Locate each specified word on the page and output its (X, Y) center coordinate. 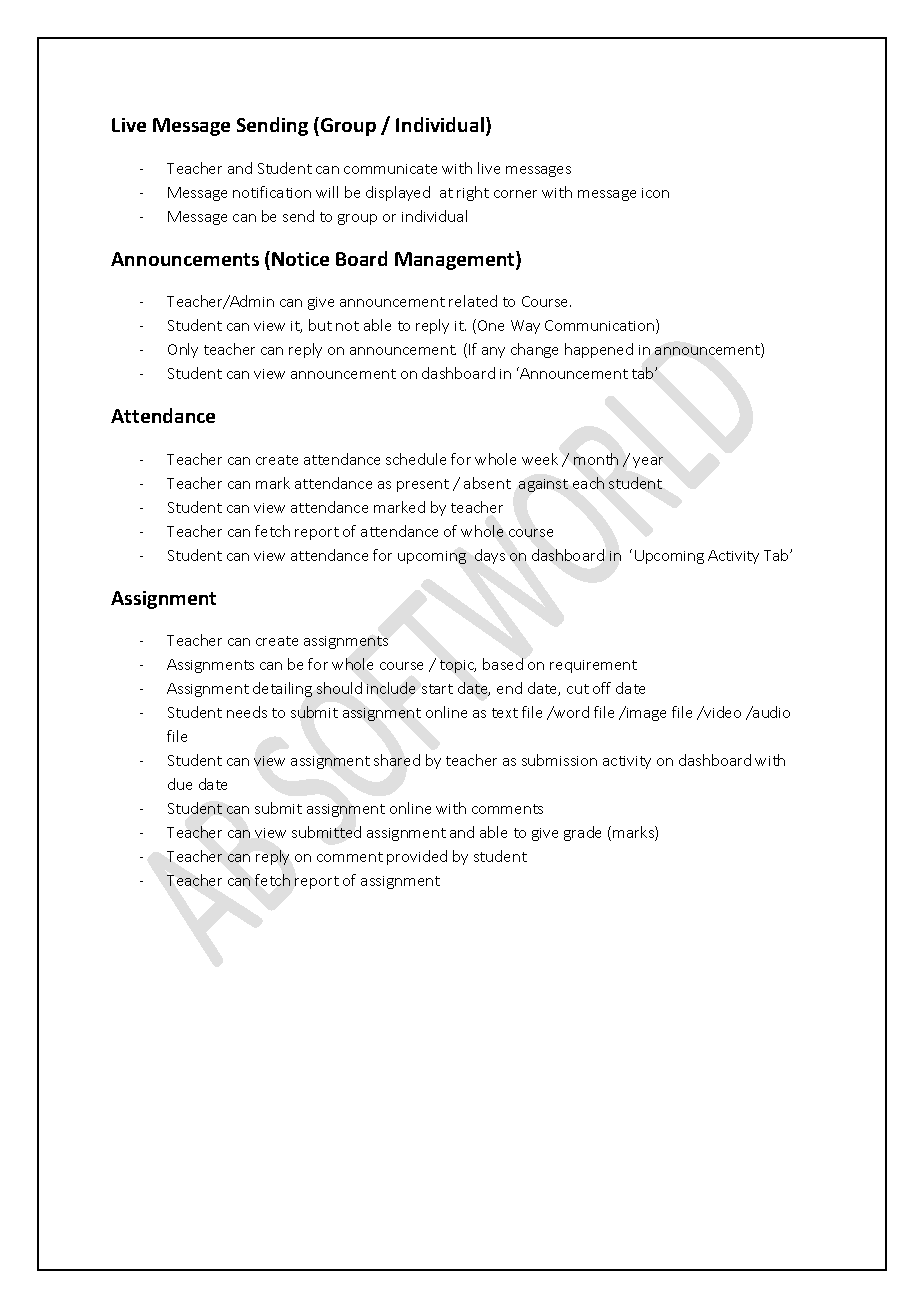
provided (417, 857)
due (180, 784)
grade (582, 833)
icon (655, 193)
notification (272, 192)
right (473, 193)
